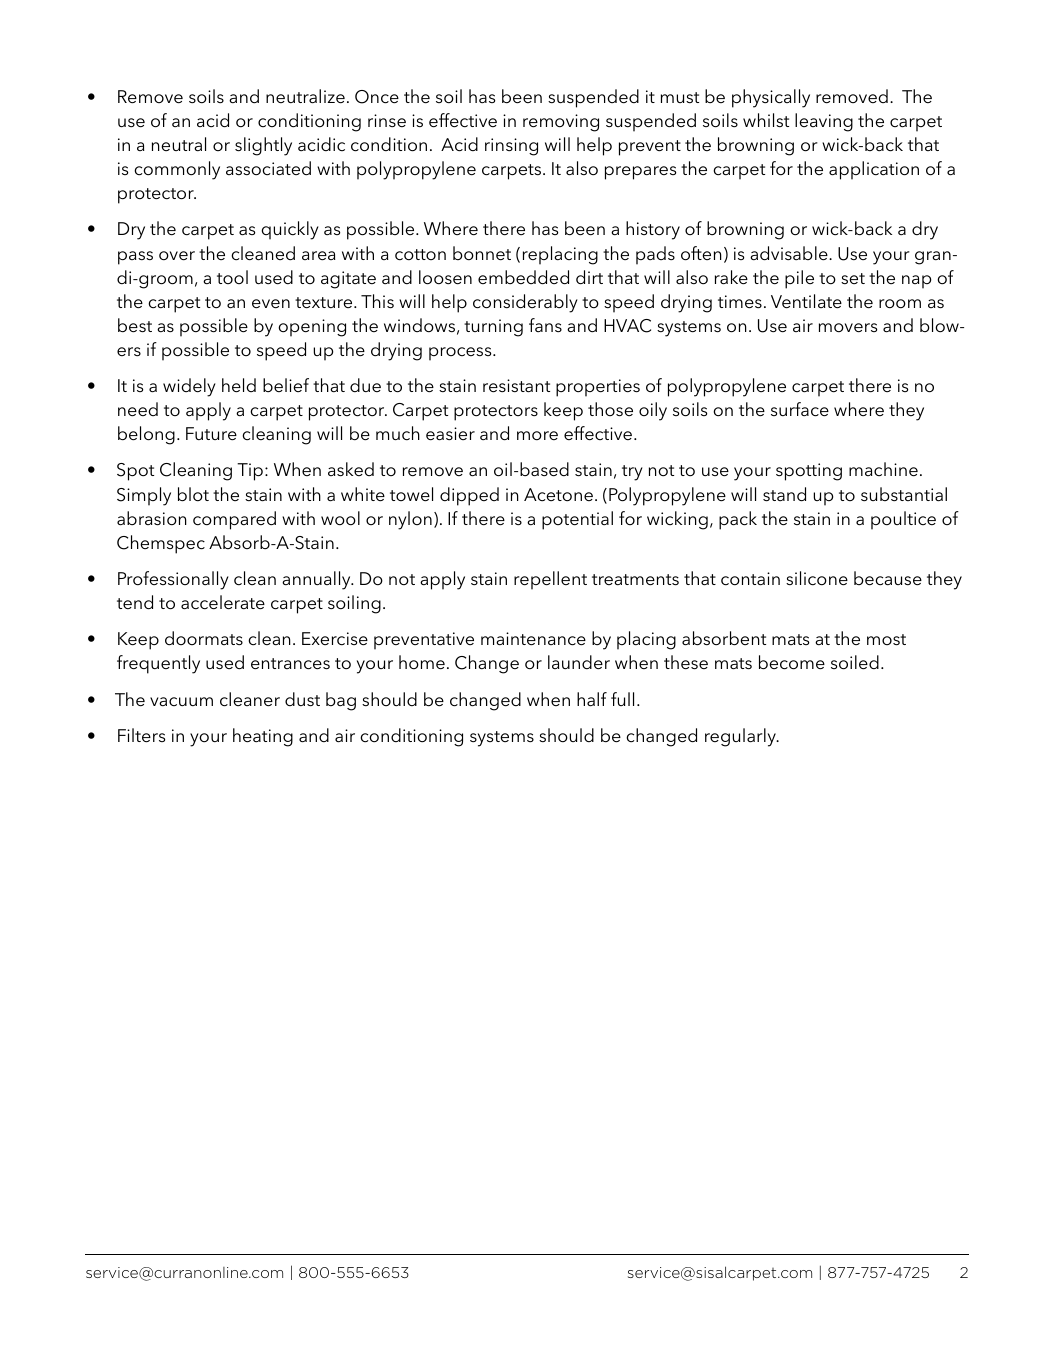  What do you see at coordinates (577, 520) in the screenshot?
I see `potential` at bounding box center [577, 520].
